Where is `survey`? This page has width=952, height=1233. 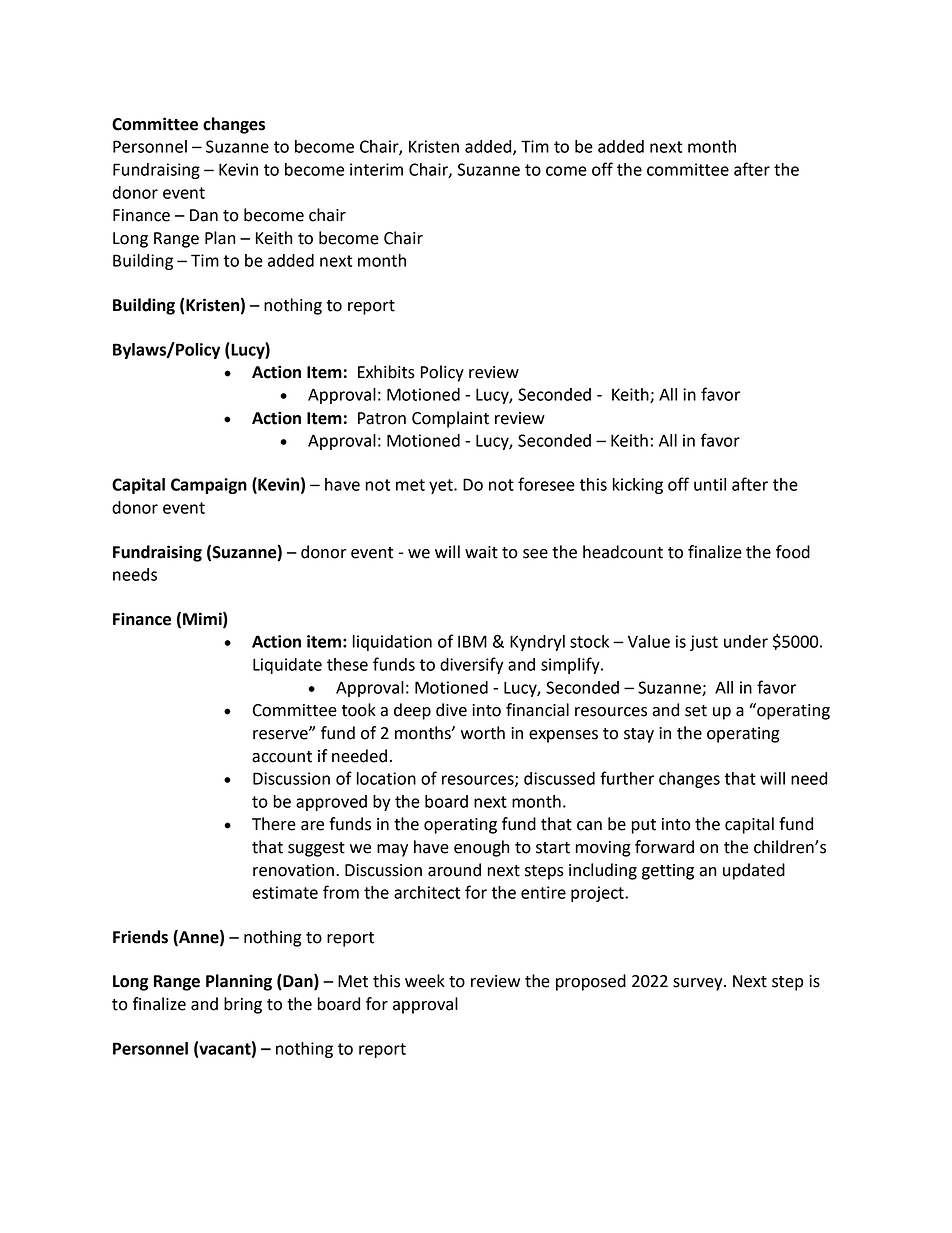 survey is located at coordinates (699, 984).
